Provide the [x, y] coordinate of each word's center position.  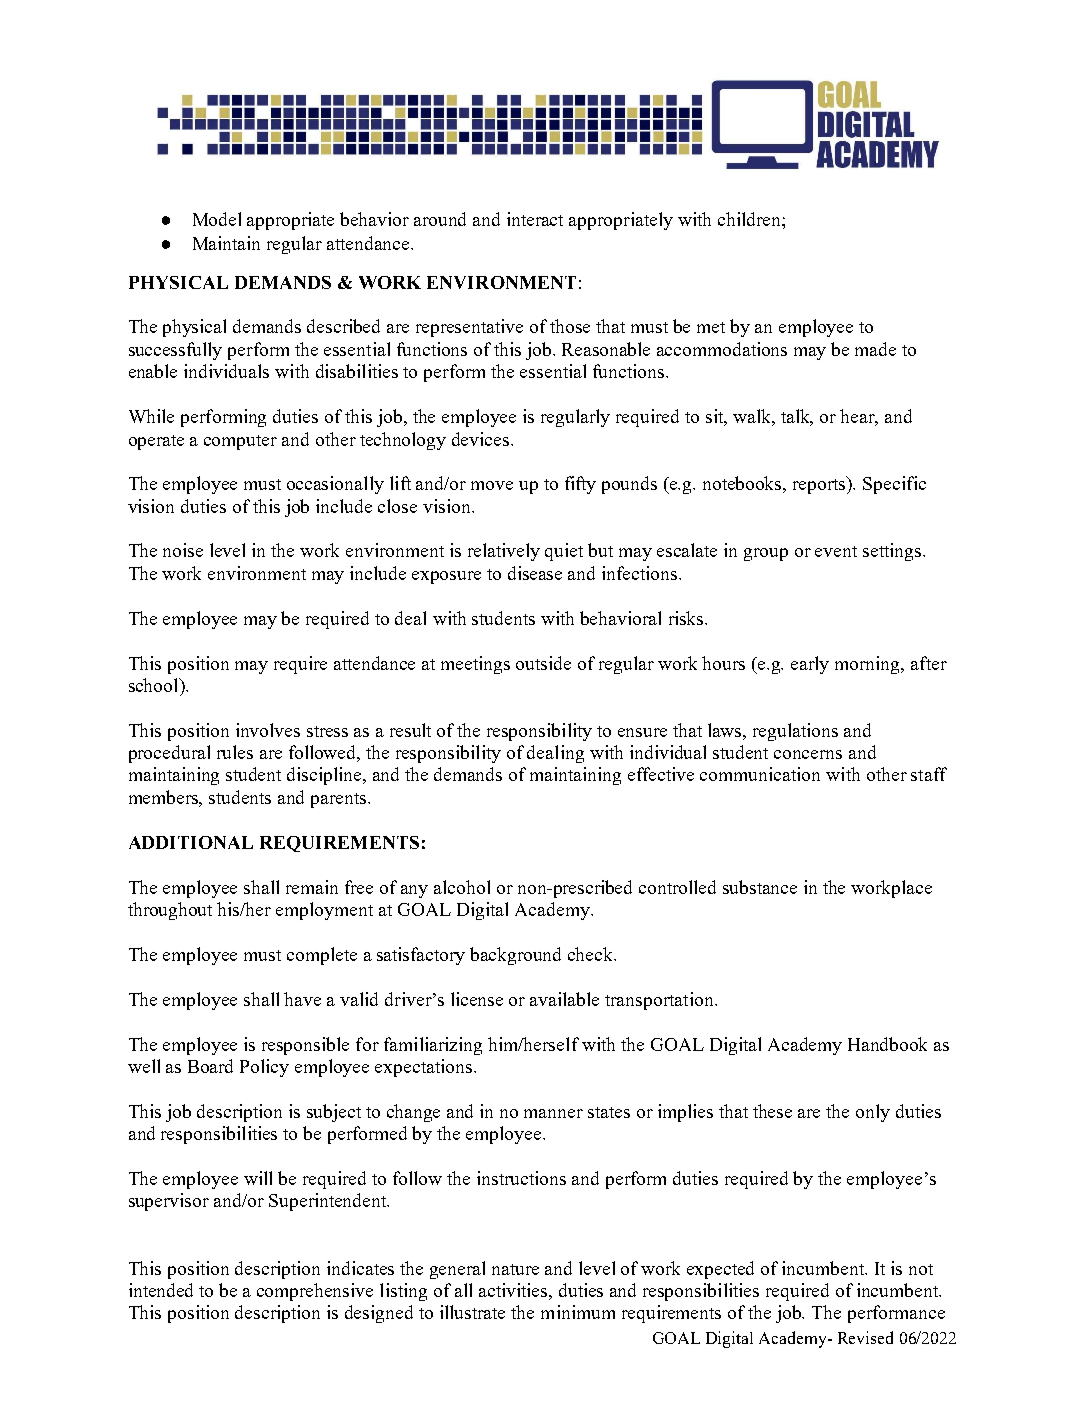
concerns [808, 754]
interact [535, 219]
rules [235, 752]
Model [217, 219]
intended [161, 1290]
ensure [642, 732]
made [875, 349]
